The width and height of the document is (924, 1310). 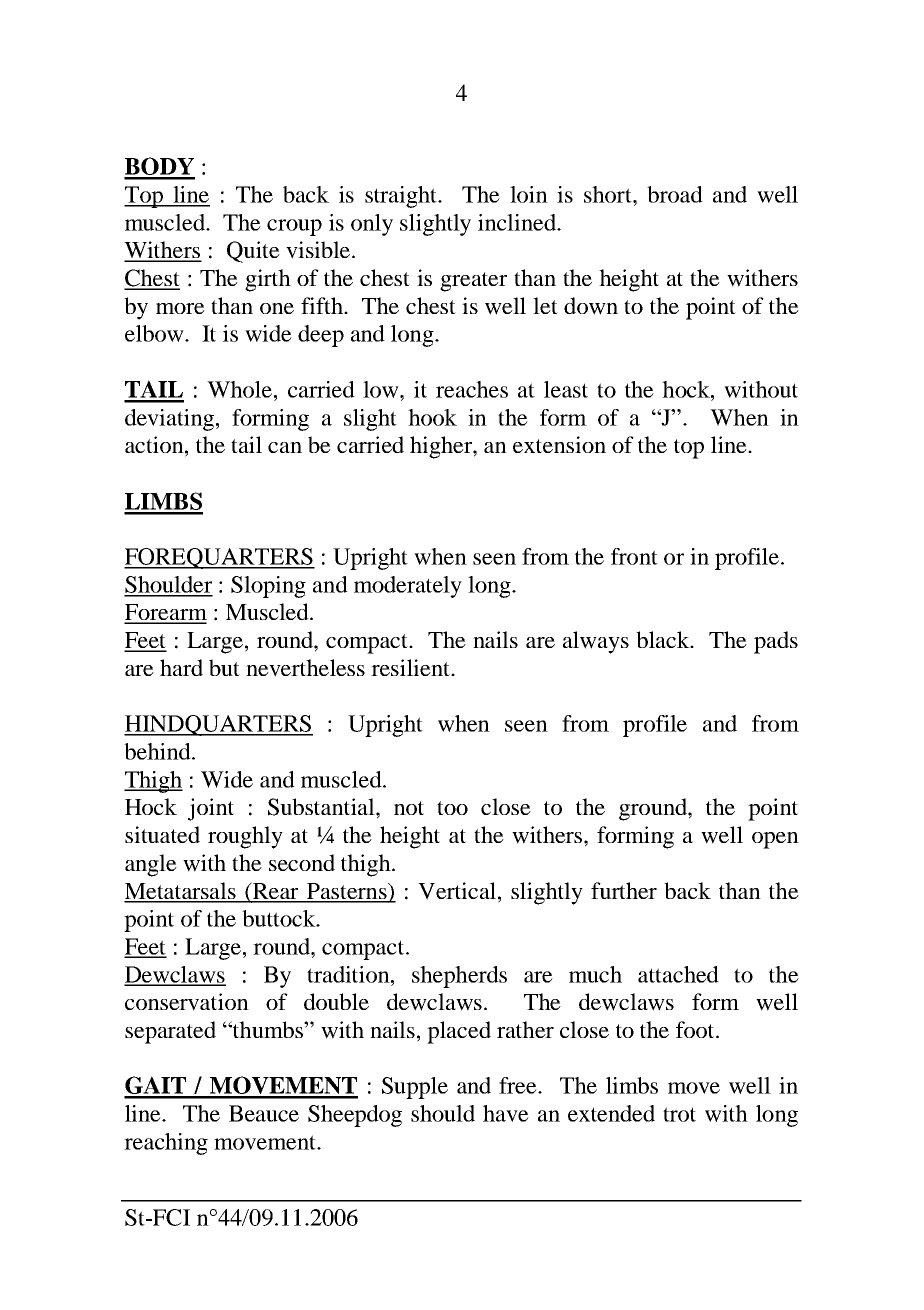 I want to click on front, so click(x=634, y=556).
